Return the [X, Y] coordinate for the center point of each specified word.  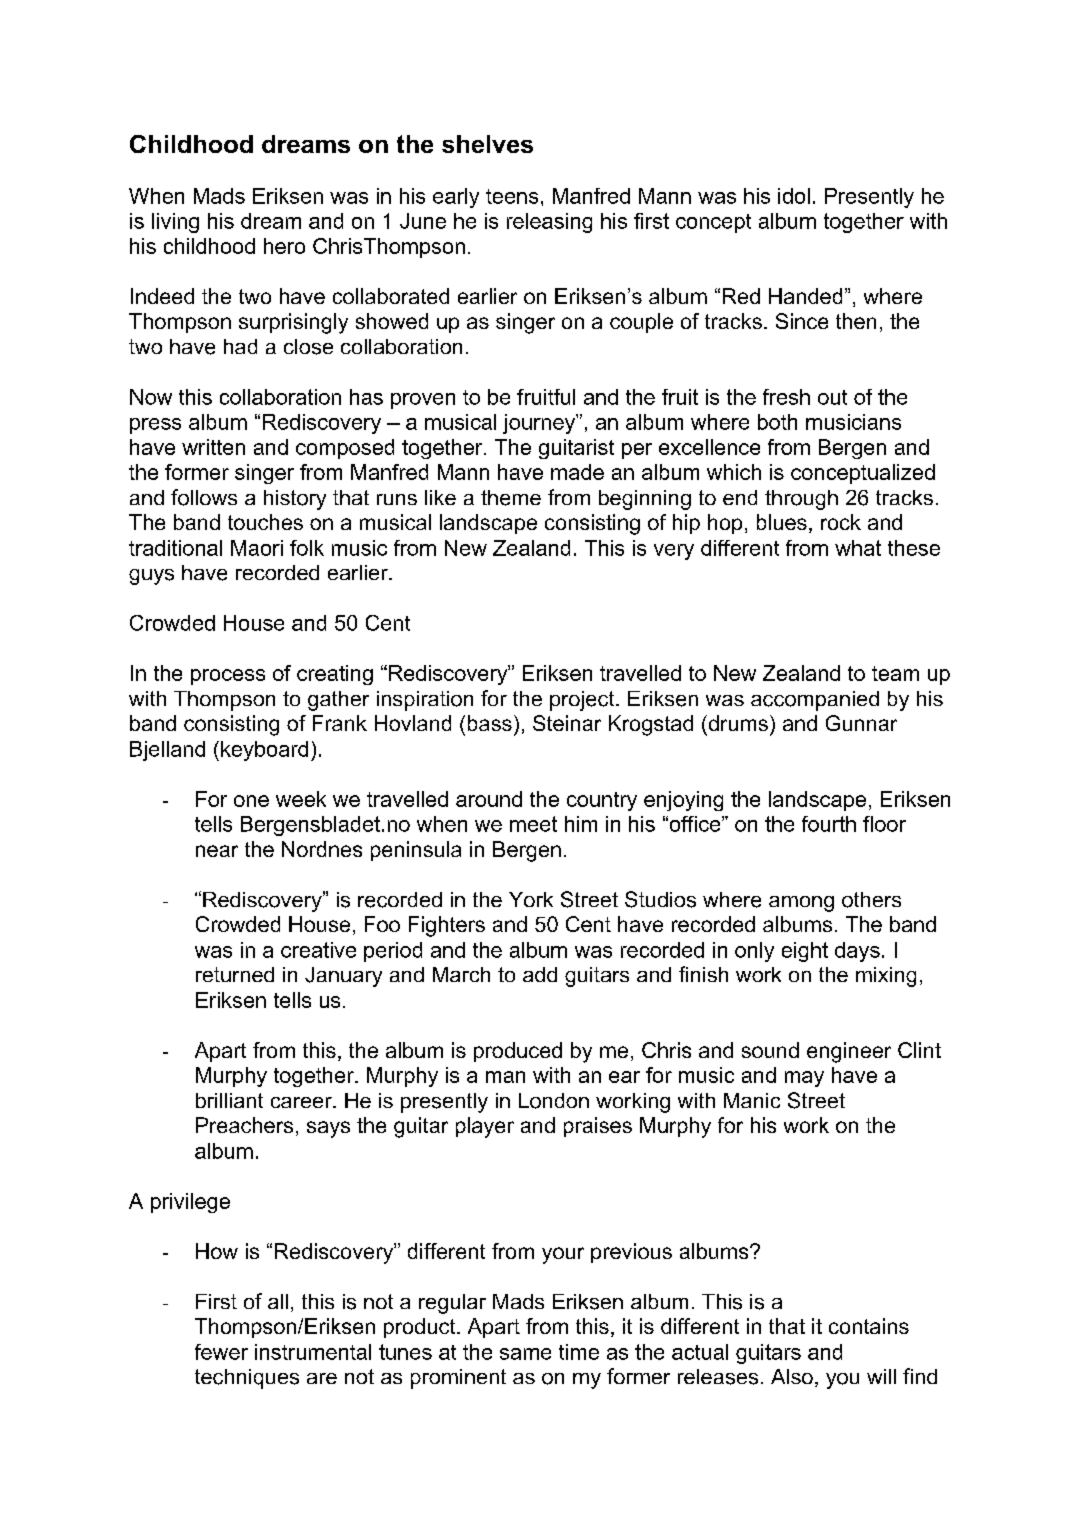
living [175, 223]
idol [794, 196]
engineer [849, 1052]
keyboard [264, 751]
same [525, 1354]
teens [512, 196]
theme [511, 498]
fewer [221, 1352]
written [213, 447]
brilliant [229, 1100]
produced [518, 1052]
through [801, 500]
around [489, 799]
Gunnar [861, 723]
